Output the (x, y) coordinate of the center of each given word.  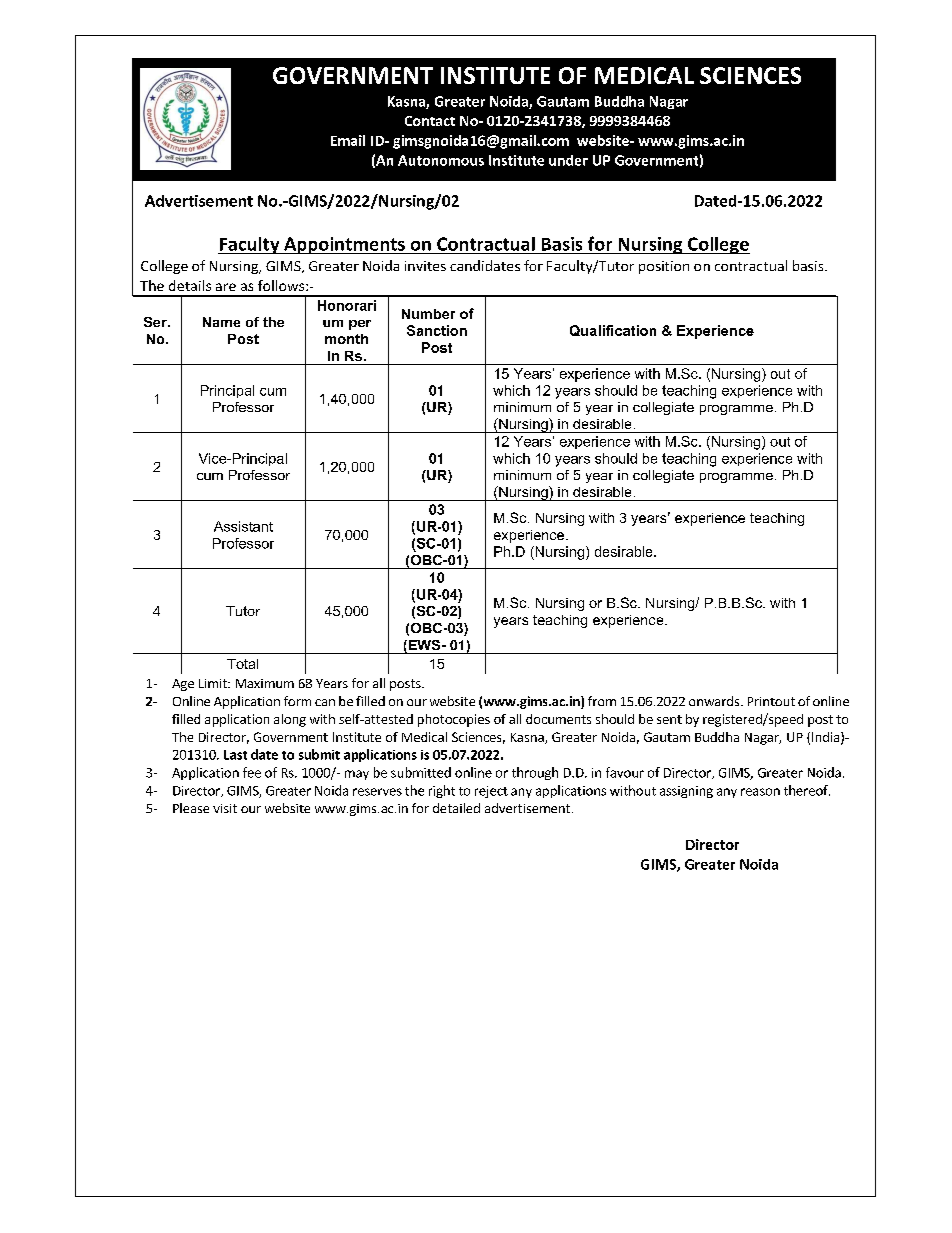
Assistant (243, 526)
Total (242, 664)
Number (428, 314)
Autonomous (441, 160)
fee (252, 772)
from (602, 701)
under (568, 160)
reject (491, 792)
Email (348, 140)
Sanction (437, 330)
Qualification (613, 330)
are (226, 287)
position (664, 267)
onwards (715, 701)
